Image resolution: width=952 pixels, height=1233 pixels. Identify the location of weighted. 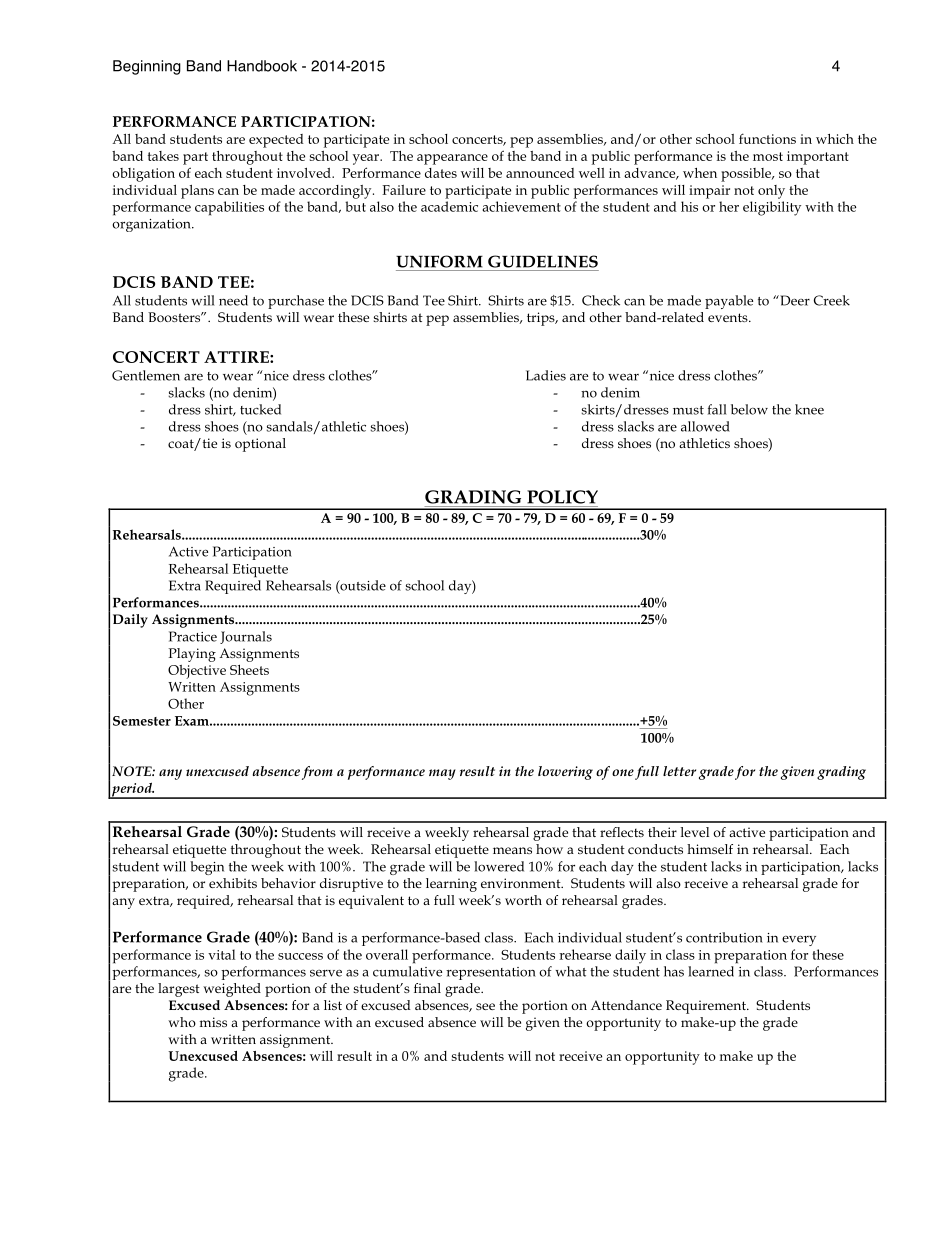
(232, 990).
